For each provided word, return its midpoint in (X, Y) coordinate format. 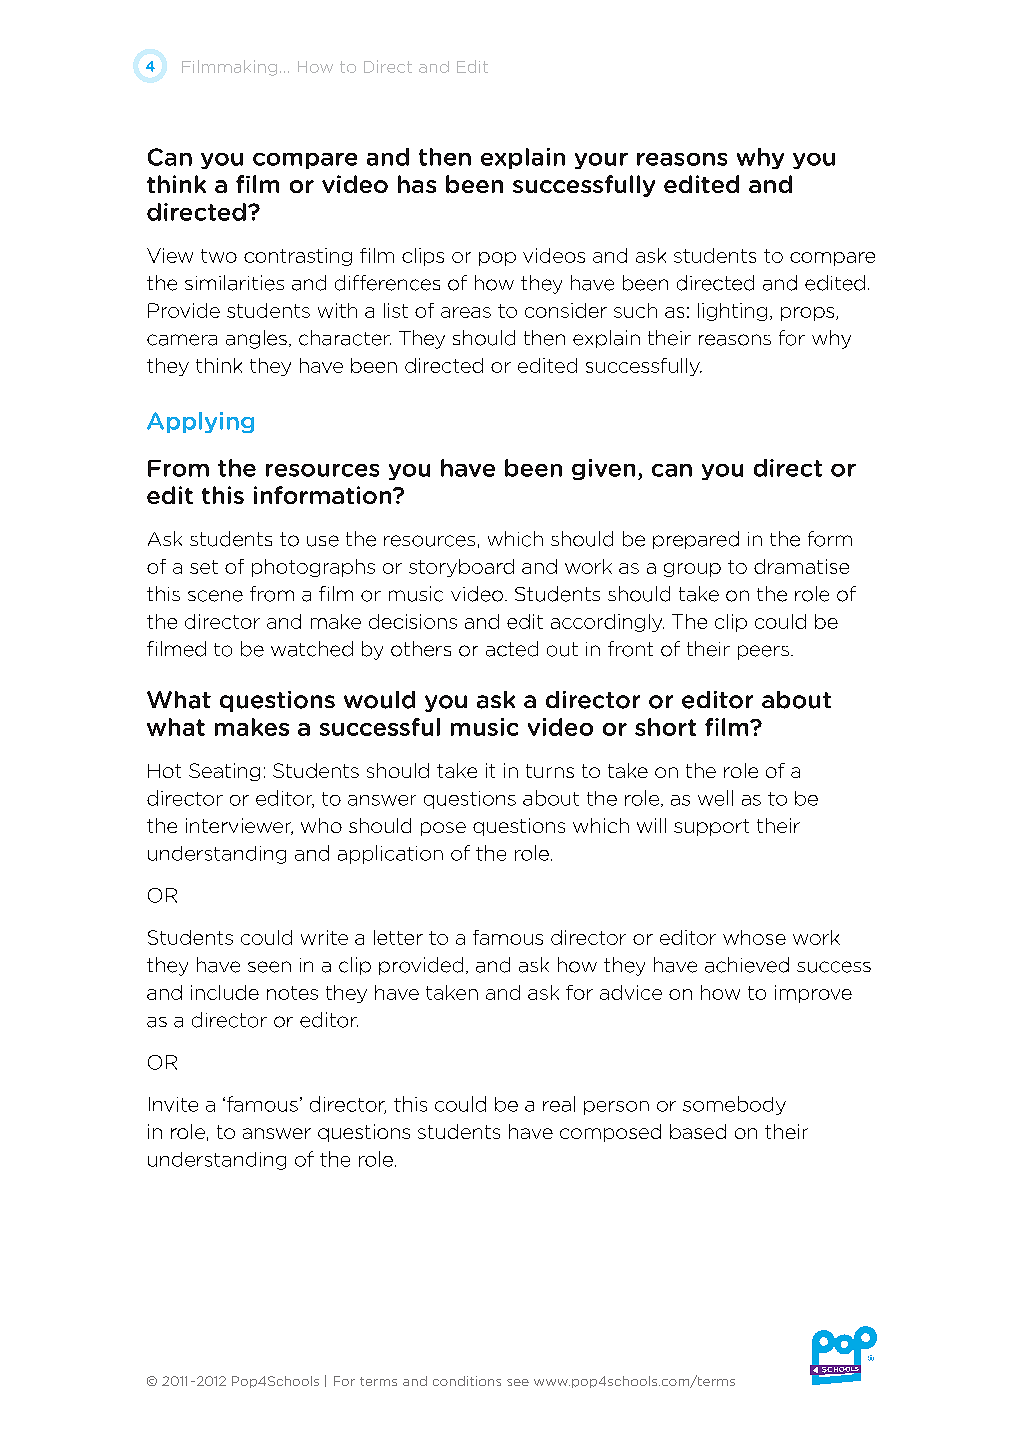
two (219, 256)
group (692, 570)
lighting (732, 312)
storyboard (461, 568)
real (559, 1104)
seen (269, 967)
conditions (467, 1381)
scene (215, 596)
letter (398, 937)
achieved (747, 965)
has (417, 184)
